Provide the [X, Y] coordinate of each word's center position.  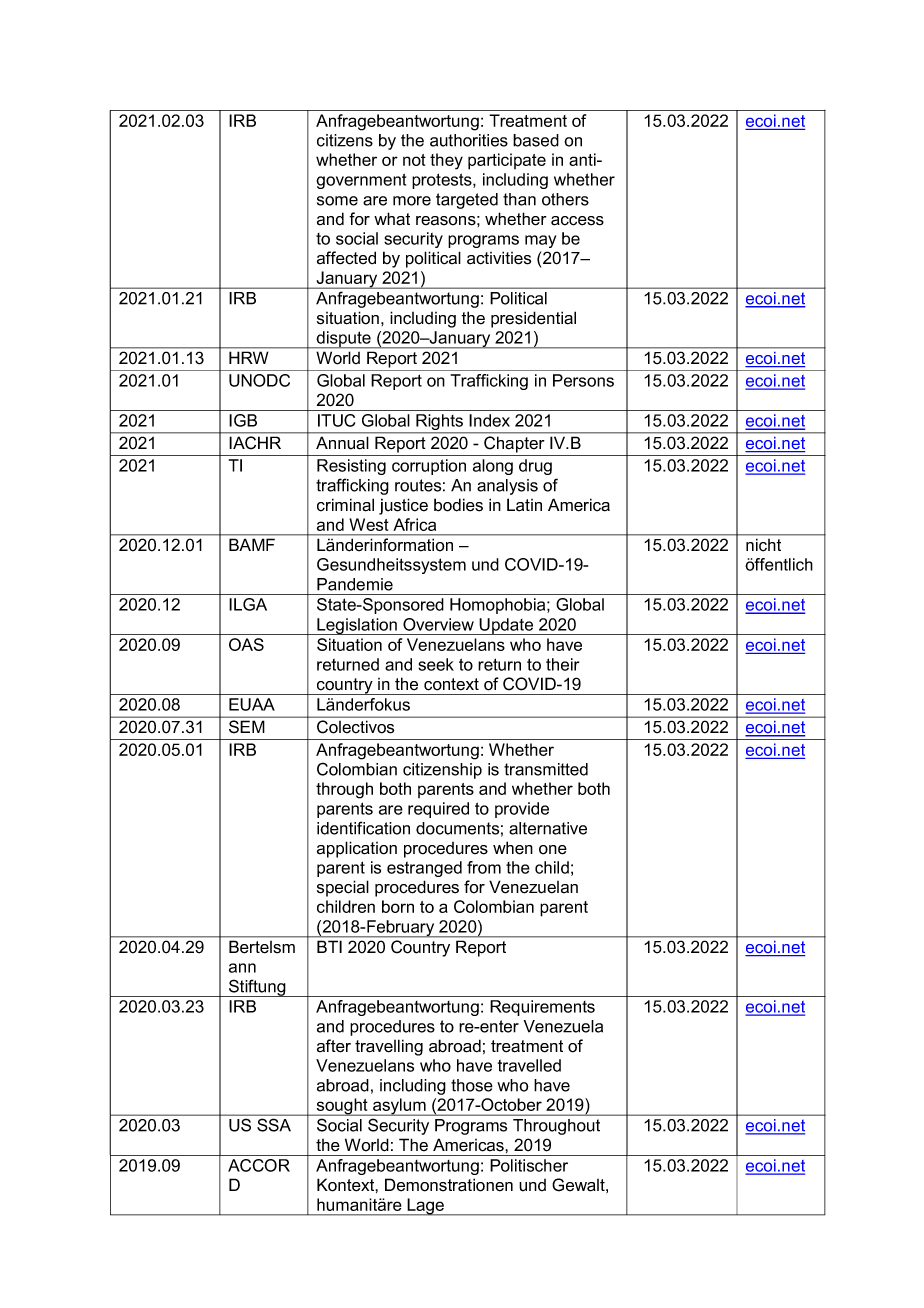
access [577, 221]
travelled [529, 1065]
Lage [425, 1207]
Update [507, 626]
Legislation [357, 626]
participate [507, 161]
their [562, 664]
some [337, 201]
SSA [274, 1125]
